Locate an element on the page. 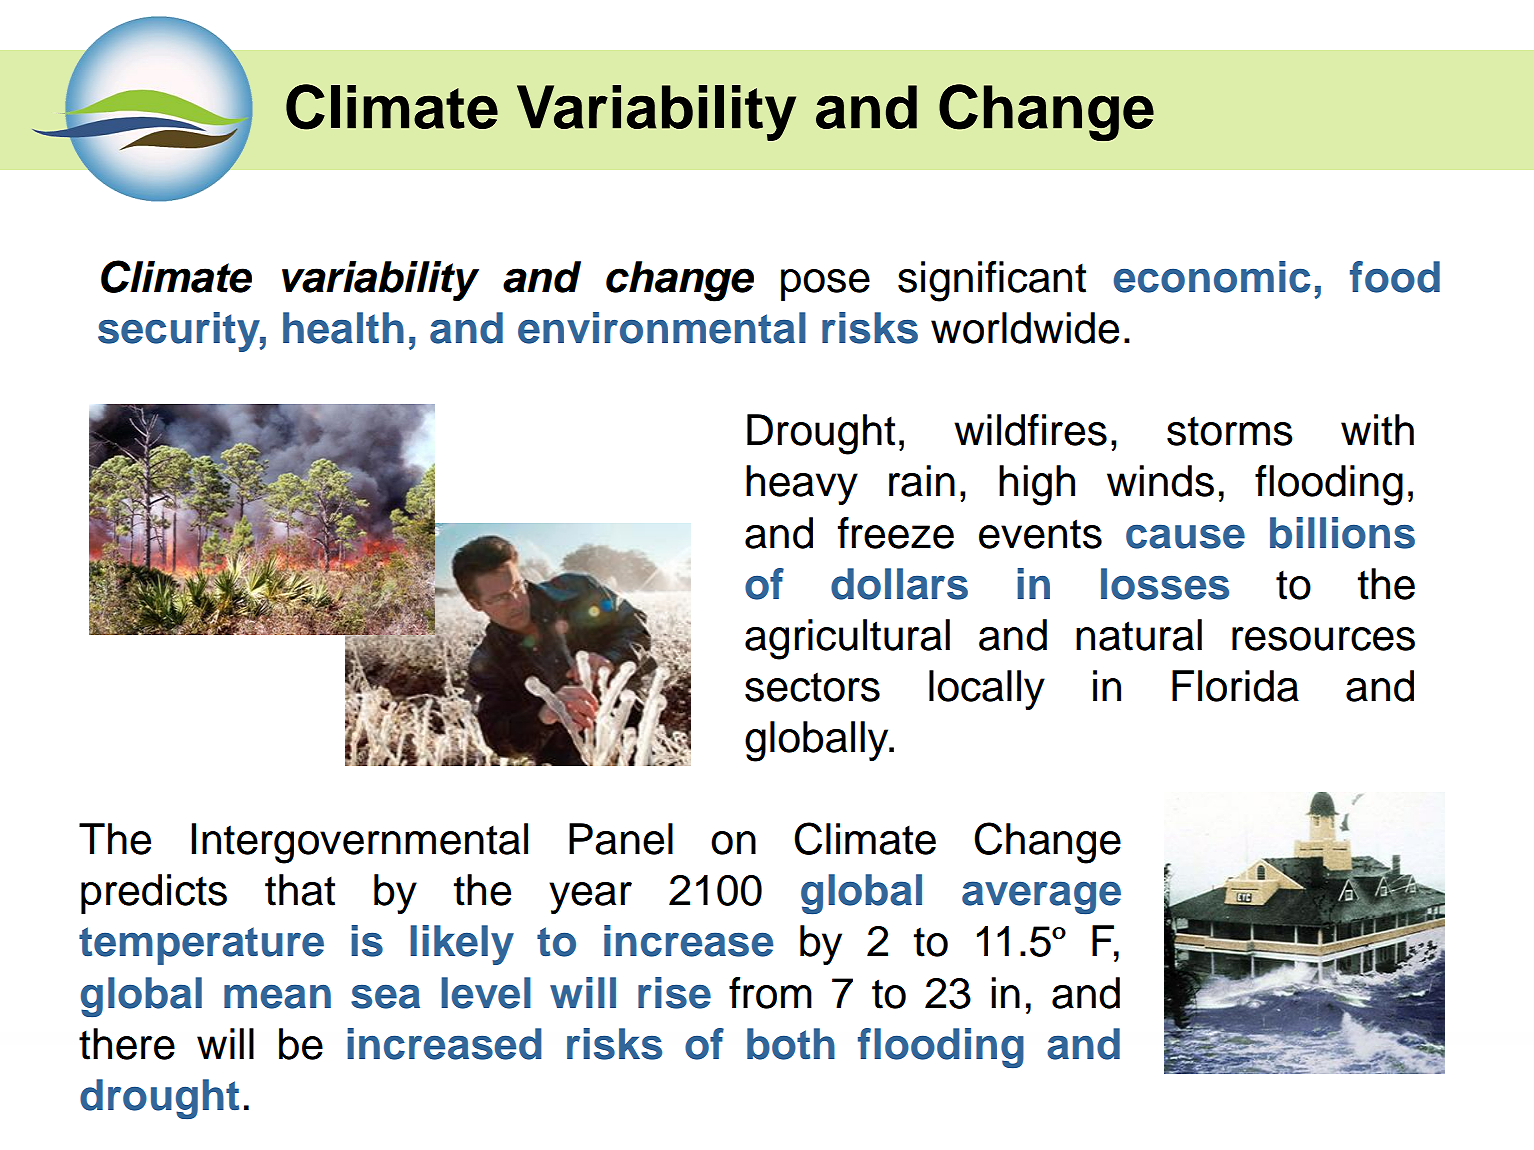 This image has height=1150, width=1534. both is located at coordinates (791, 1044).
